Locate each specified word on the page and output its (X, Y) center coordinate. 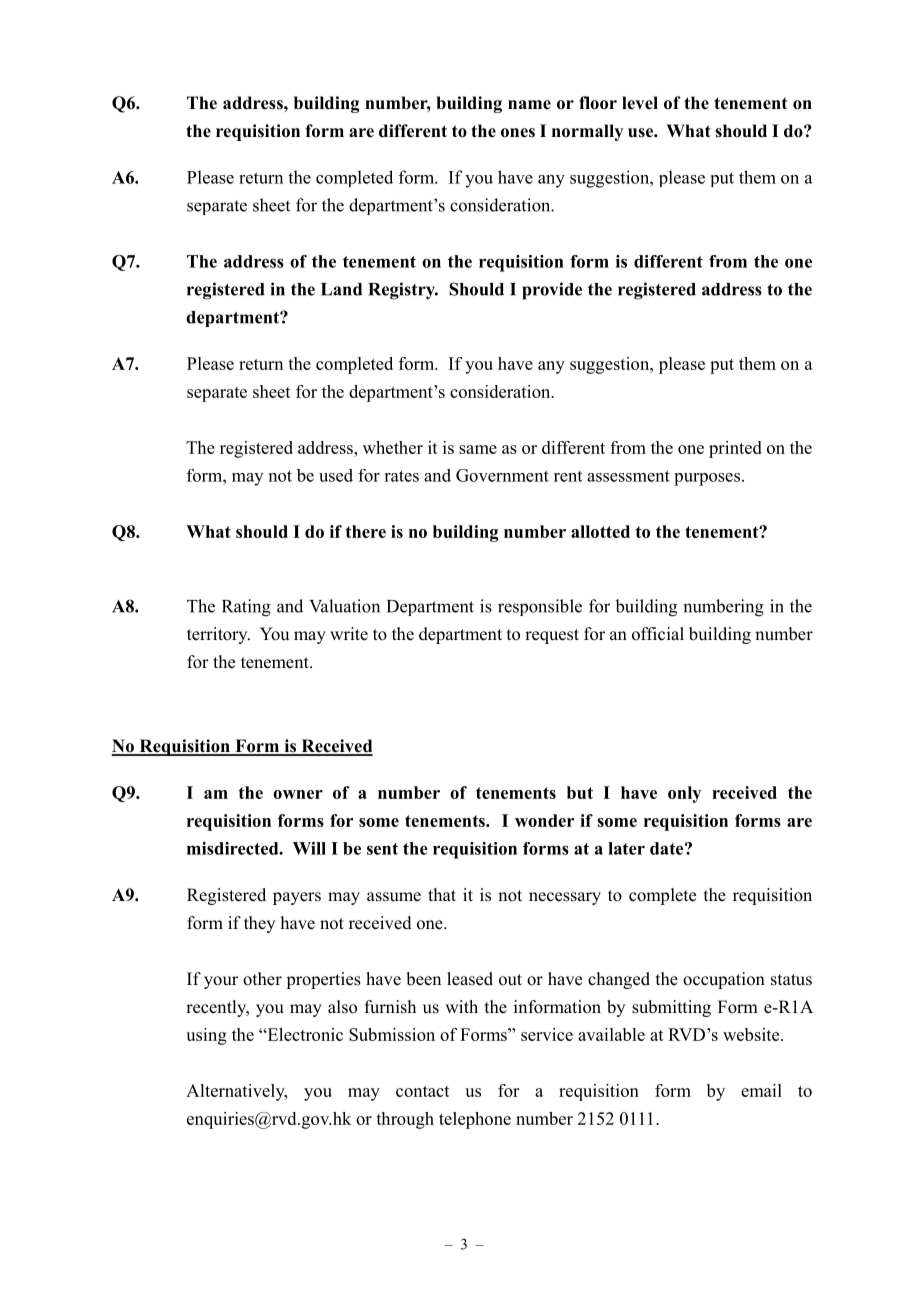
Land (341, 289)
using (206, 1036)
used (336, 475)
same (478, 449)
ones (518, 133)
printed (735, 449)
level (640, 103)
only (684, 794)
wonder (544, 820)
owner (298, 794)
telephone (475, 1120)
